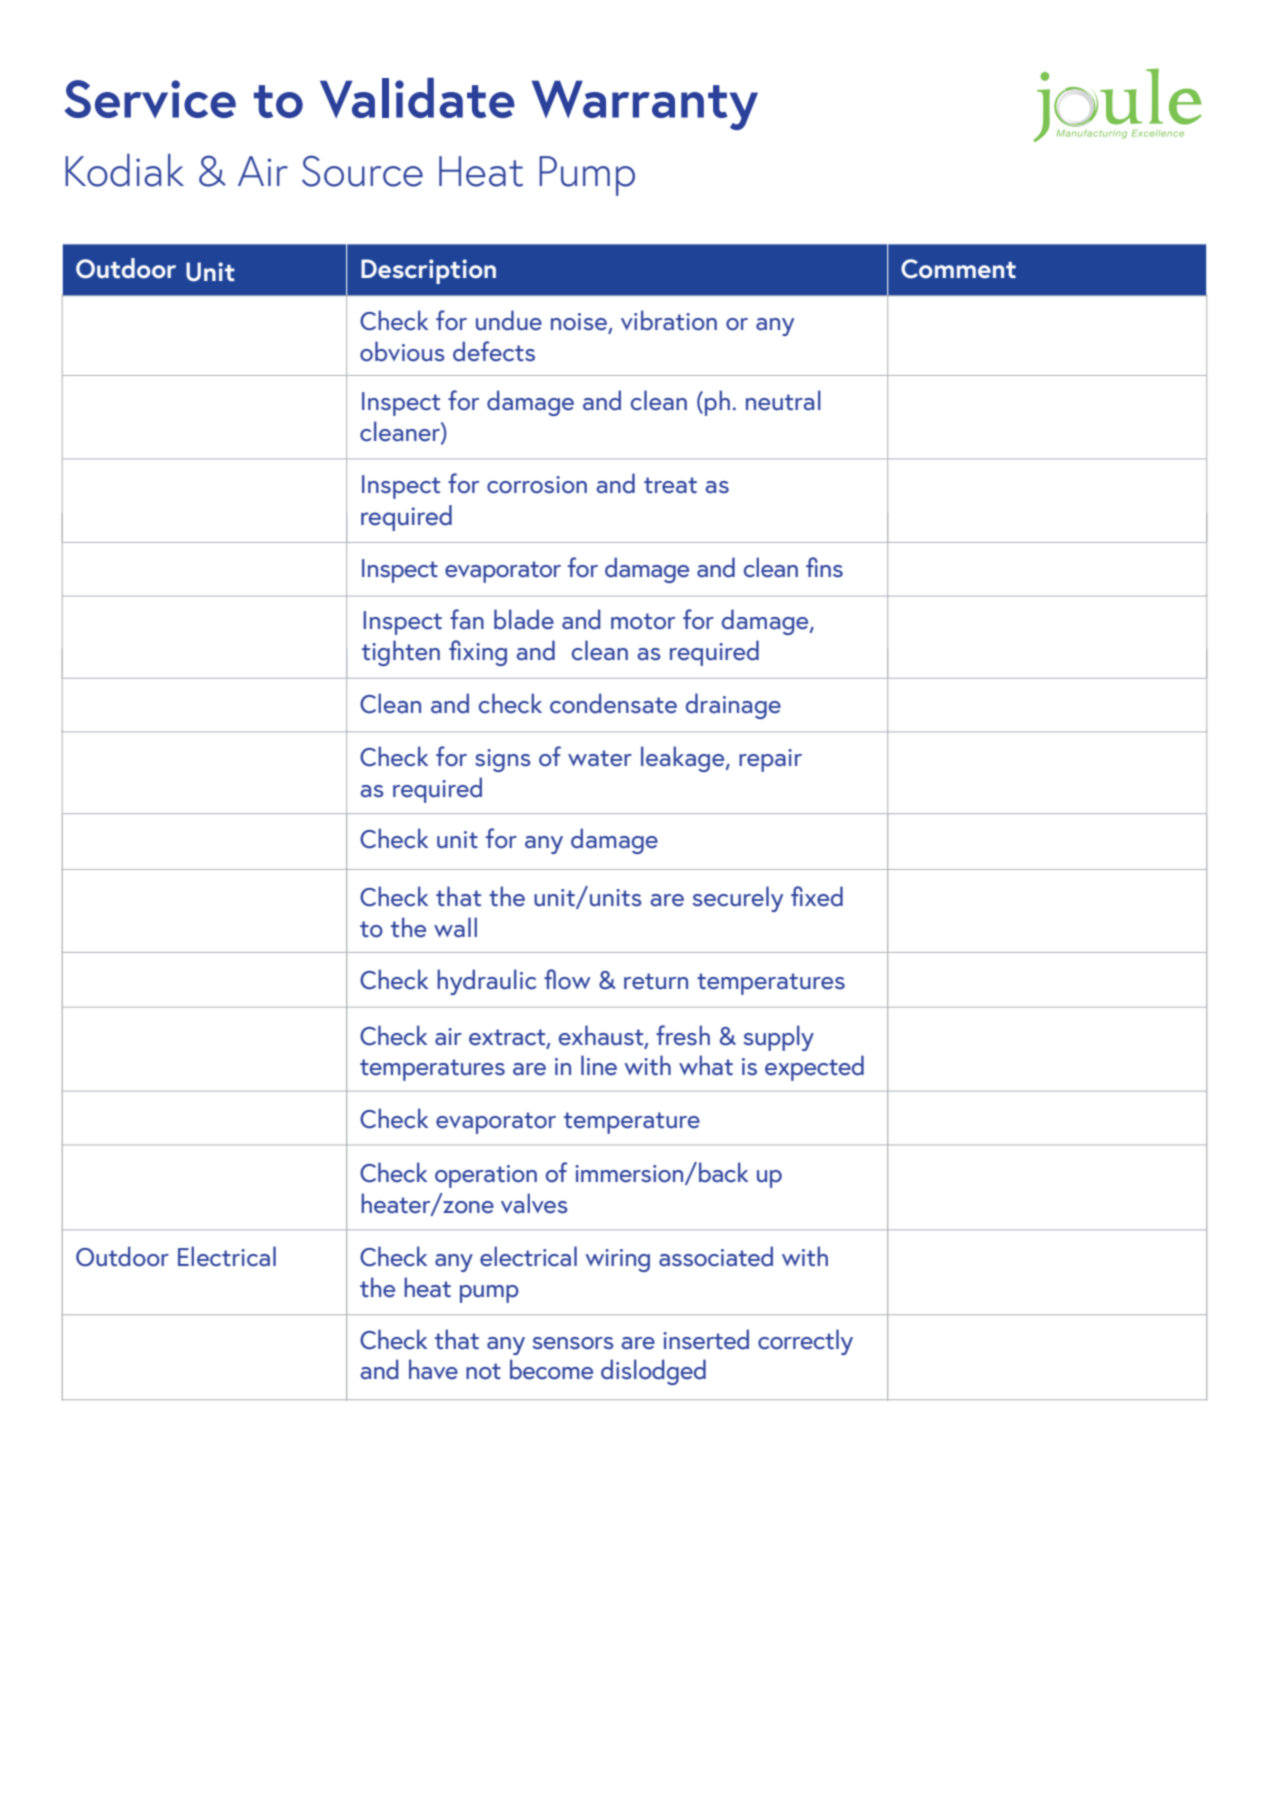  What do you see at coordinates (524, 619) in the screenshot?
I see `blade` at bounding box center [524, 619].
